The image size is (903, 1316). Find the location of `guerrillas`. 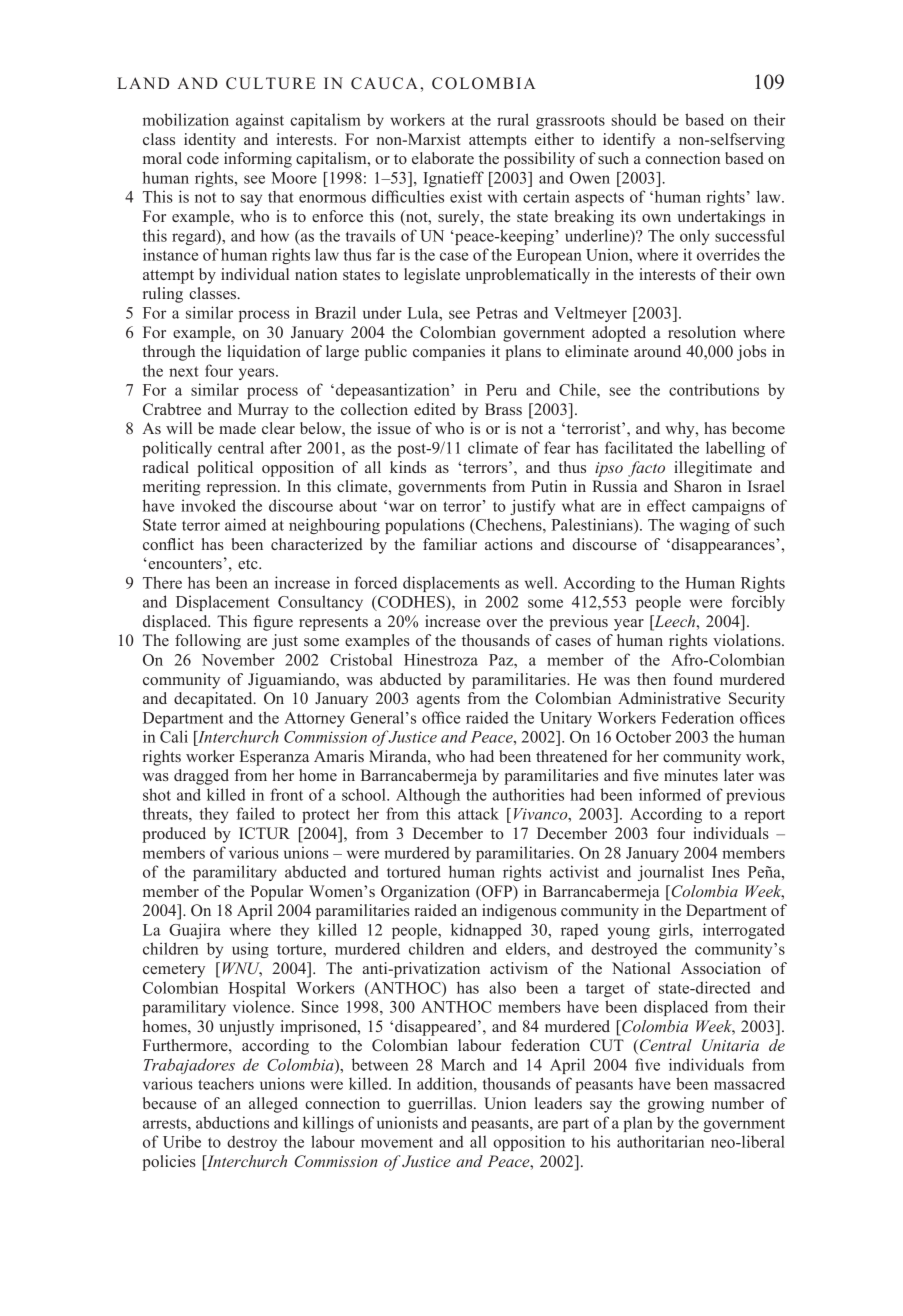

guerrillas is located at coordinates (441, 1105).
